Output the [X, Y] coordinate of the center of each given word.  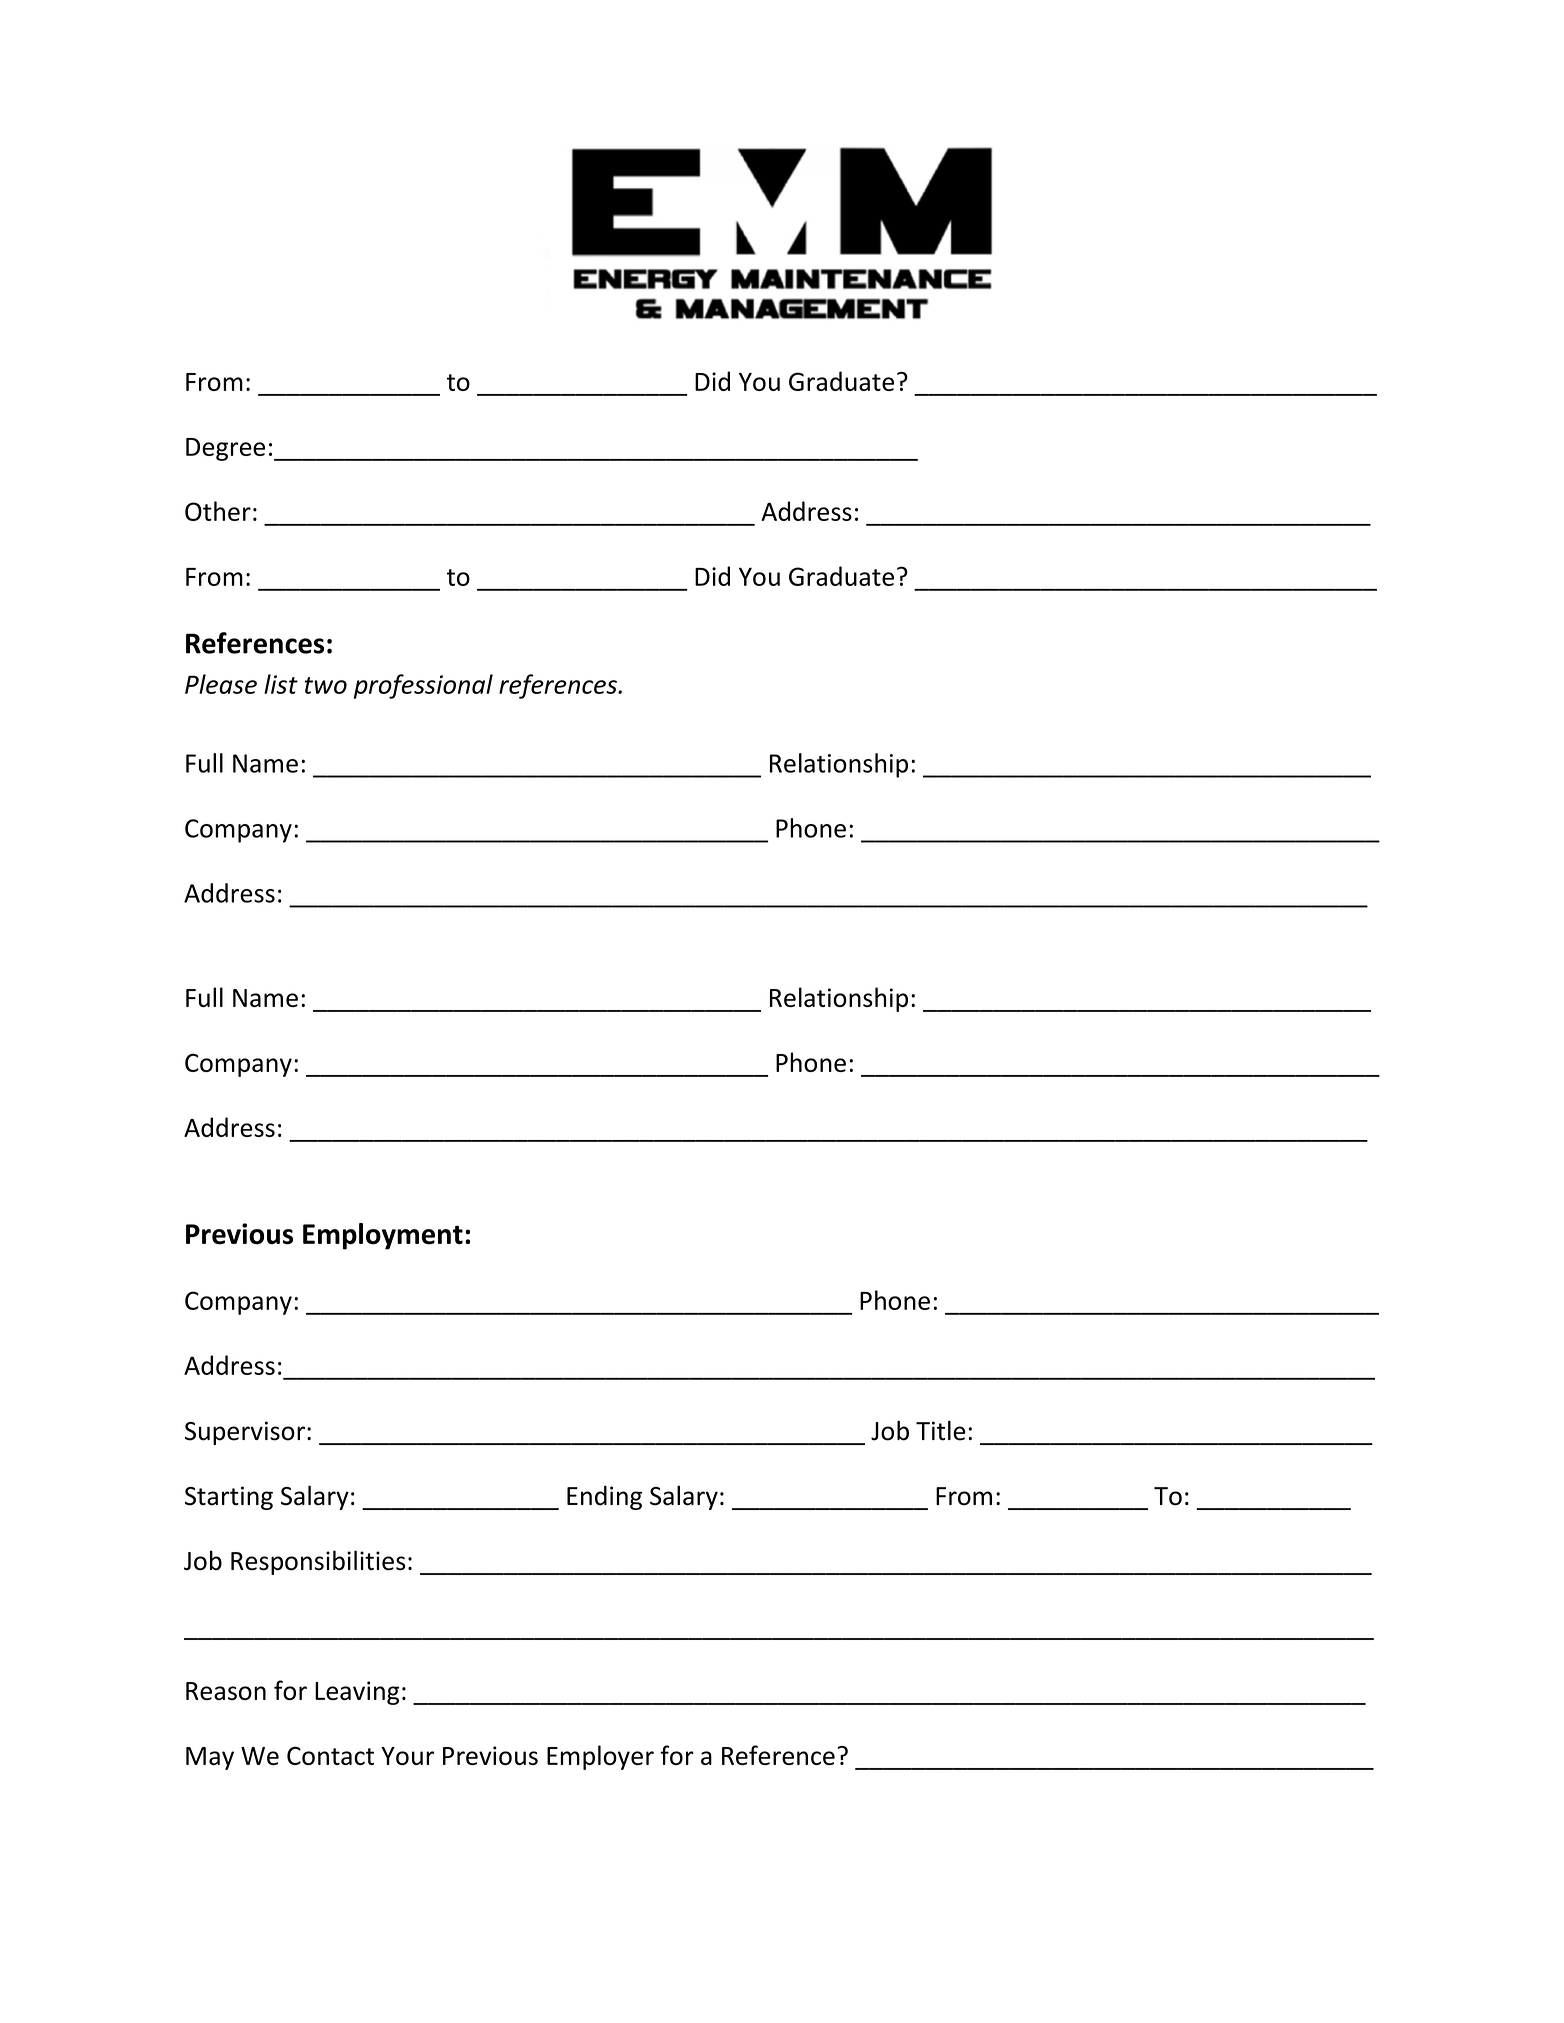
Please [221, 684]
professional [423, 686]
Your [407, 1756]
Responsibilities [318, 1562]
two [326, 685]
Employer [600, 1757]
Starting [229, 1498]
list [281, 684]
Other [218, 511]
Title [941, 1430]
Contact [330, 1755]
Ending [604, 1497]
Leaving [357, 1693]
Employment [383, 1236]
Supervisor [245, 1433]
